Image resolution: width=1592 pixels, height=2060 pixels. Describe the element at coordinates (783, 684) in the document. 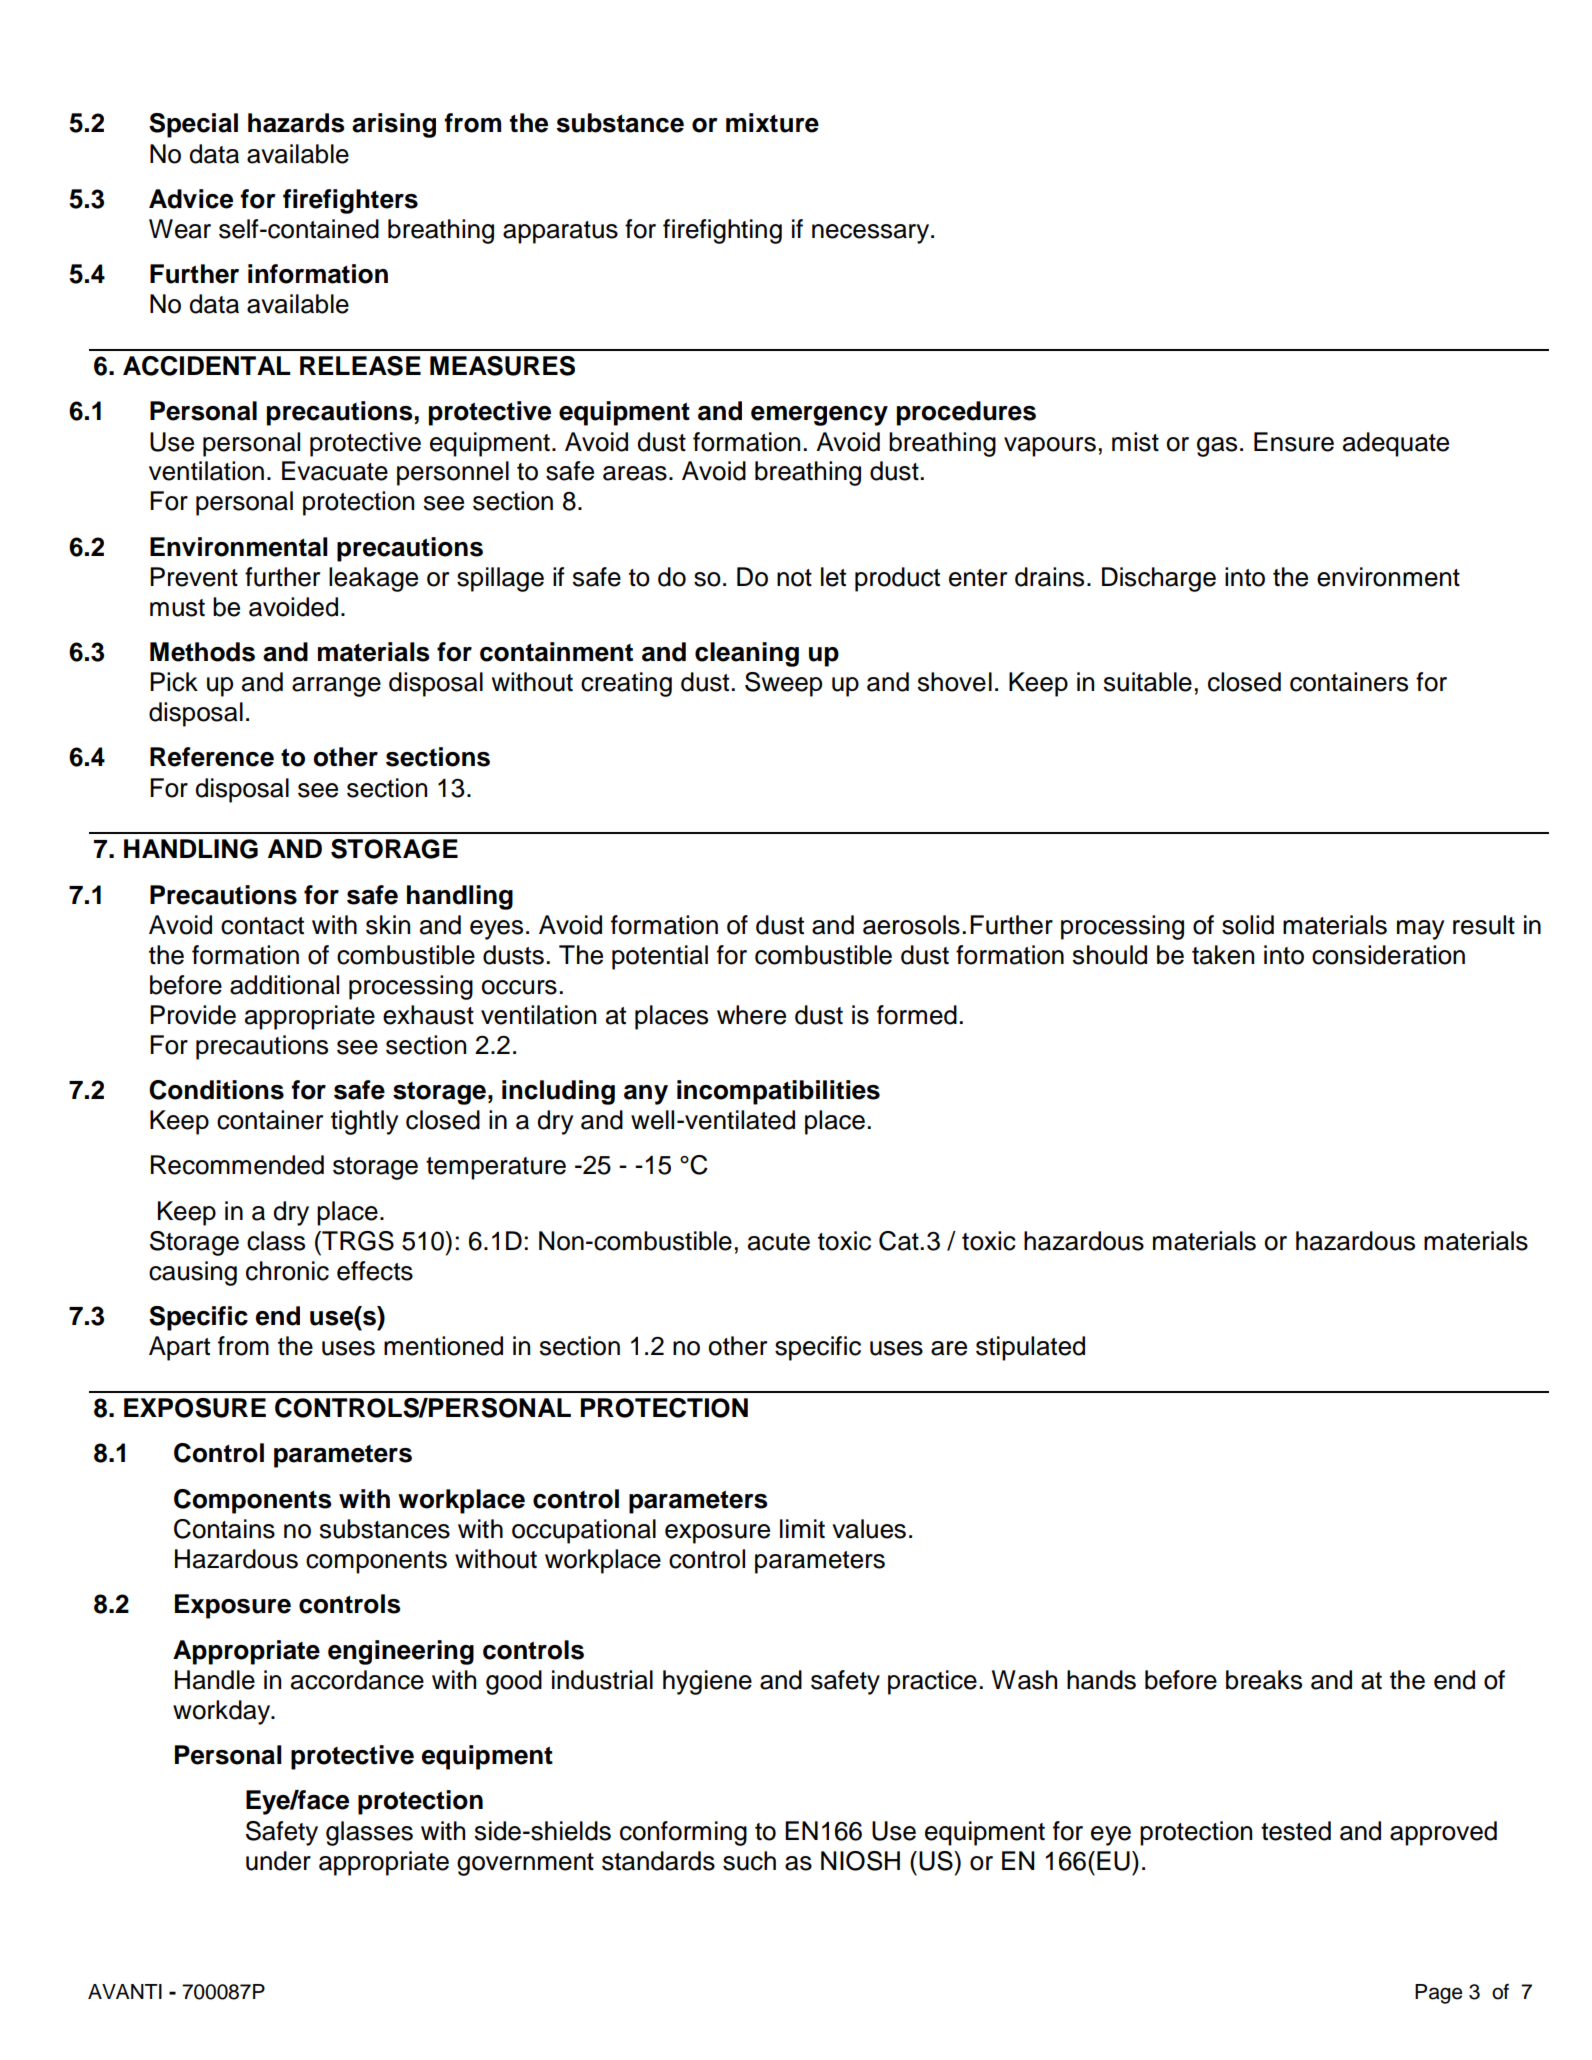

I see `Sweep` at that location.
